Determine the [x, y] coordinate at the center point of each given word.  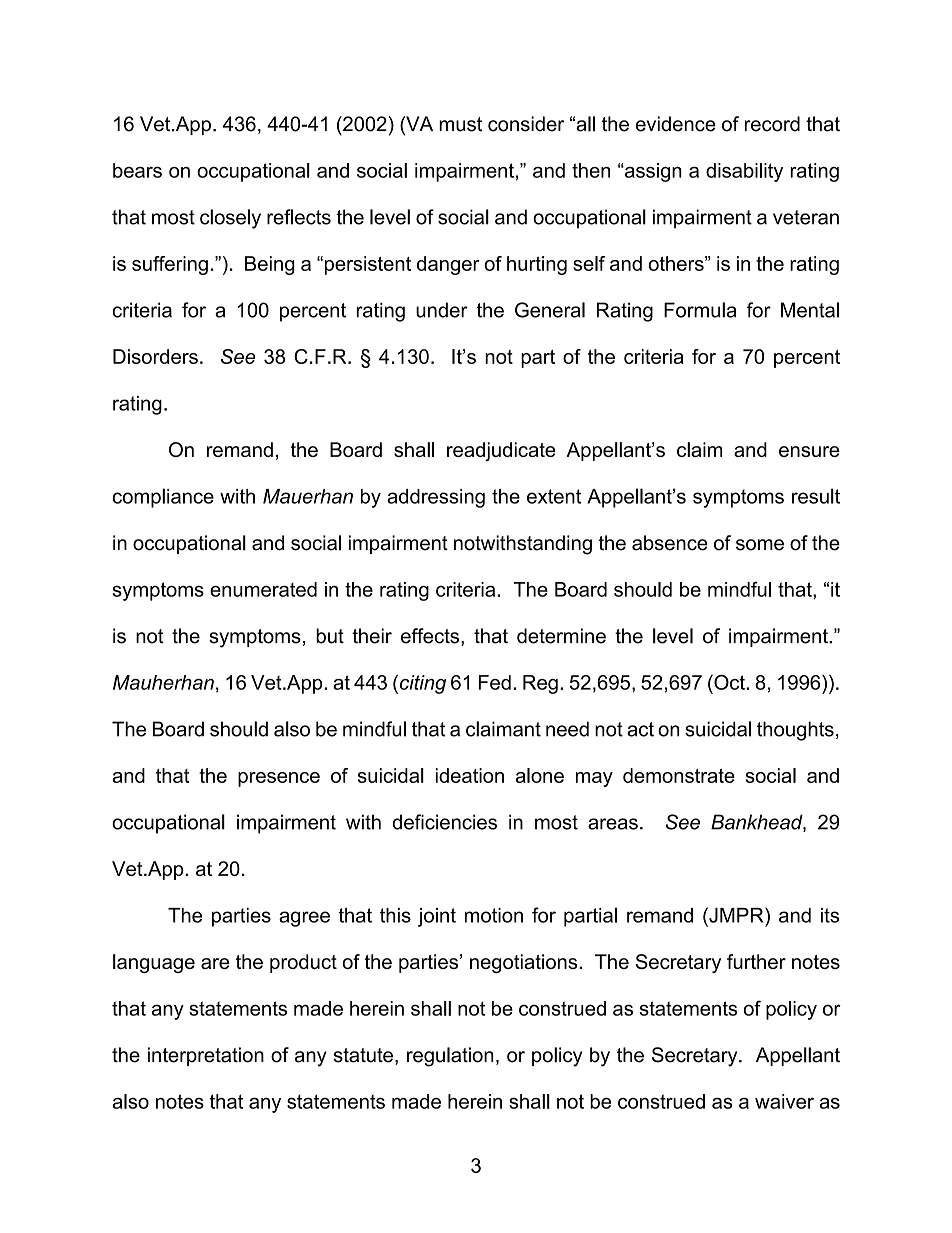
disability [744, 172]
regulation [450, 1057]
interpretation [206, 1056]
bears [137, 170]
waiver [784, 1101]
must [460, 124]
